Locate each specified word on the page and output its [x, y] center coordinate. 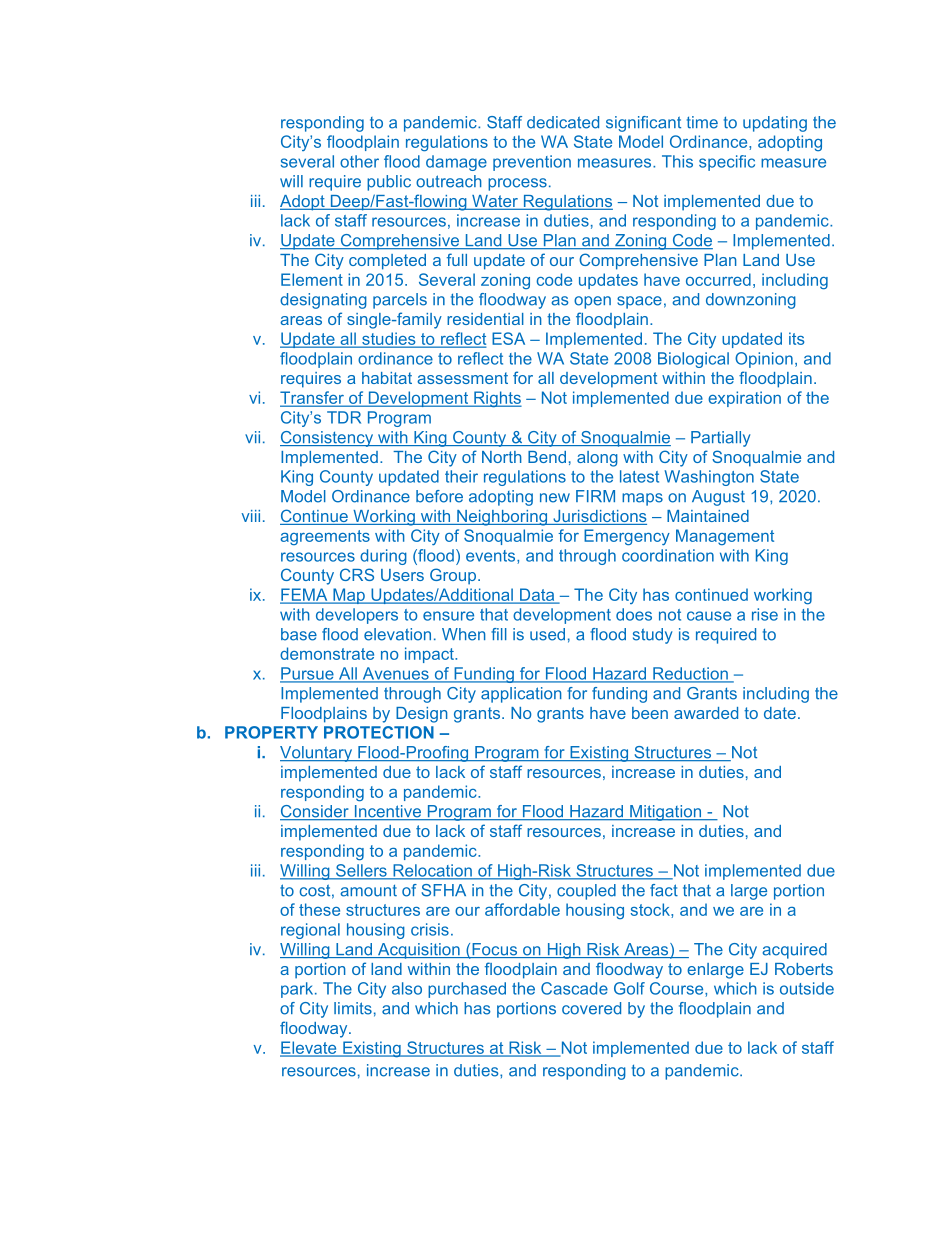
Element [312, 279]
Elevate [309, 1048]
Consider [315, 812]
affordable [522, 909]
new [555, 498]
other [359, 161]
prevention [532, 163]
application [521, 695]
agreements [325, 537]
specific [727, 163]
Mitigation [665, 813]
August [718, 498]
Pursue [308, 674]
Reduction [690, 674]
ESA [508, 338]
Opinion [764, 360]
